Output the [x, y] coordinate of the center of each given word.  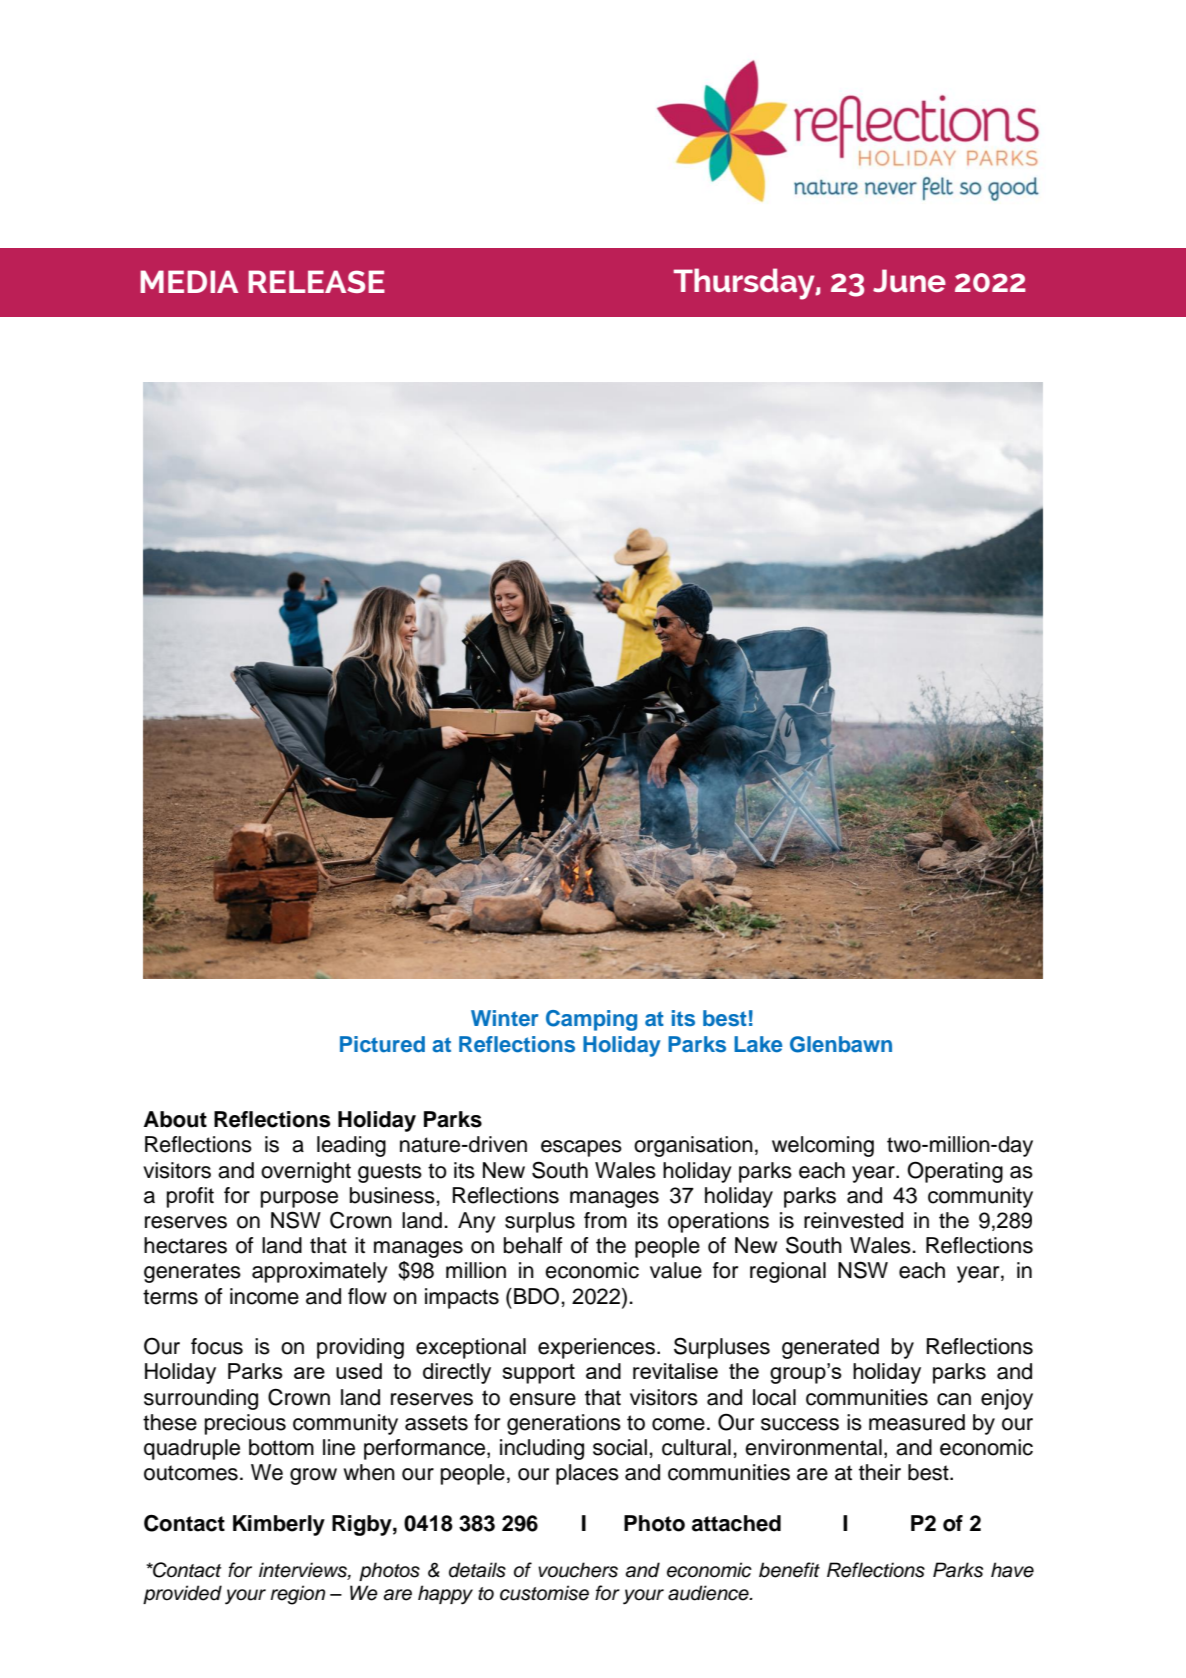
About [175, 1119]
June [909, 280]
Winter [505, 1018]
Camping [591, 1020]
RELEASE [316, 281]
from [605, 1220]
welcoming [823, 1146]
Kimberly [279, 1525]
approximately [320, 1272]
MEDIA [189, 281]
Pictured [382, 1044]
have [1012, 1570]
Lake [758, 1044]
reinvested [853, 1220]
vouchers [578, 1570]
